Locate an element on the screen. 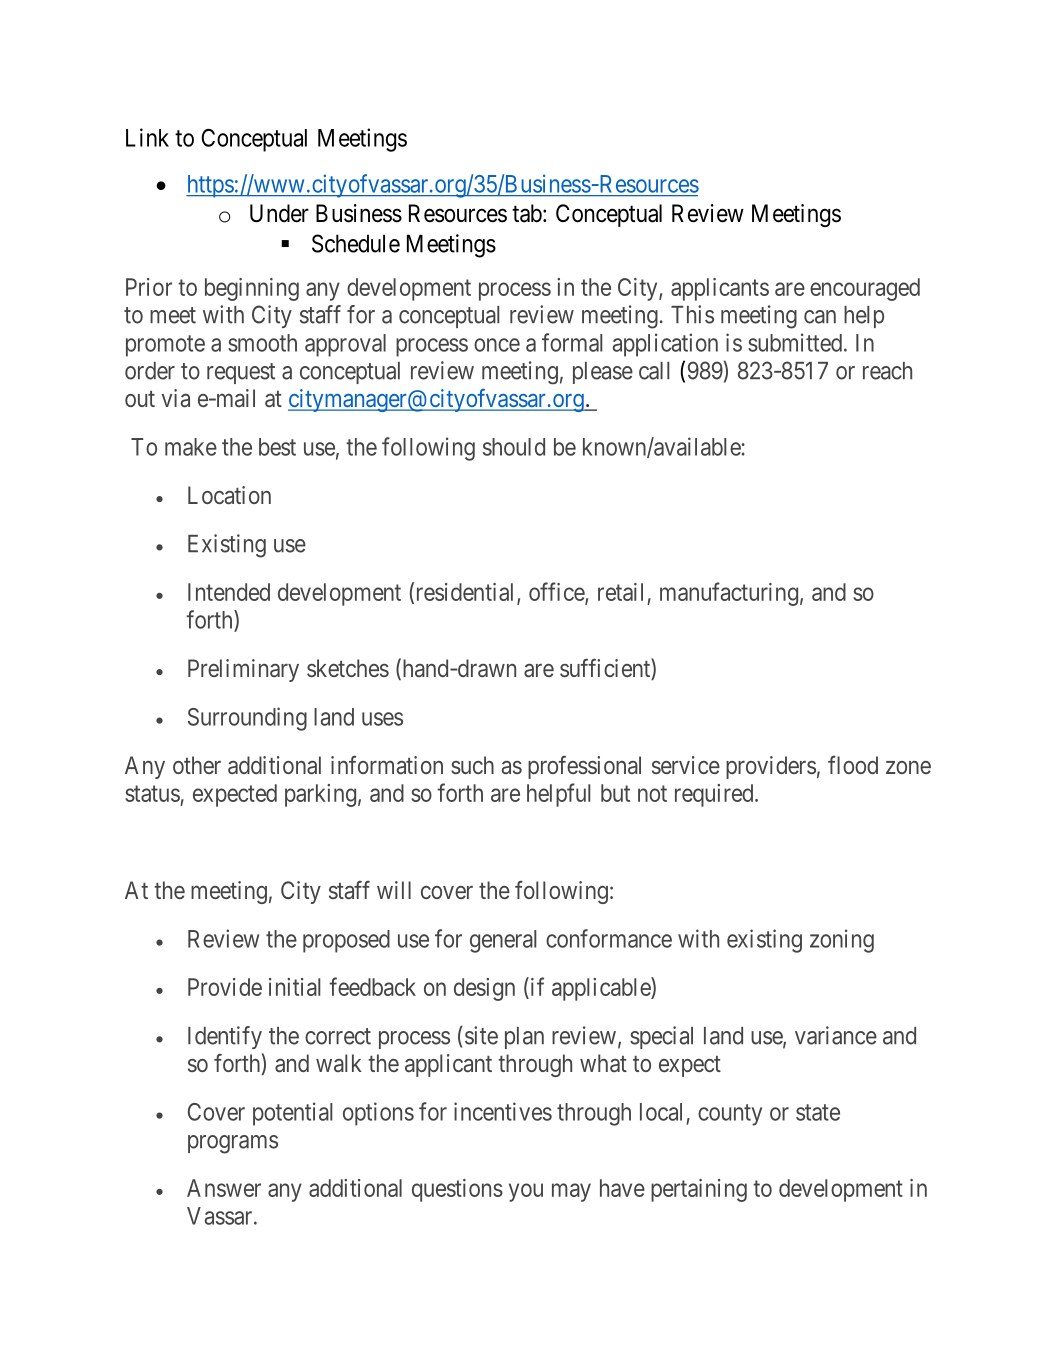  Under is located at coordinates (279, 213).
